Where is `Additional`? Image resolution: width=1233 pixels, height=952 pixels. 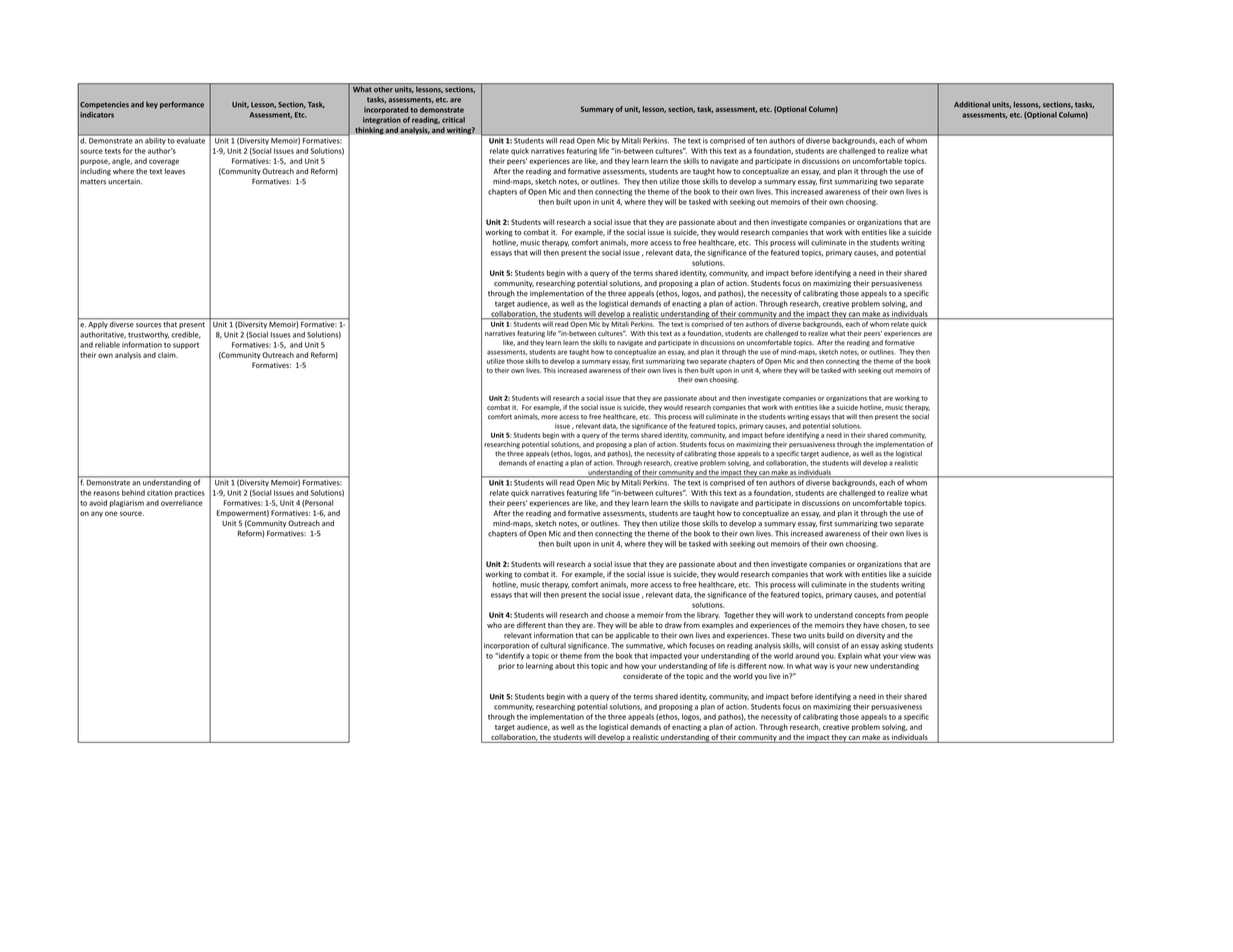
Additional is located at coordinates (972, 104).
